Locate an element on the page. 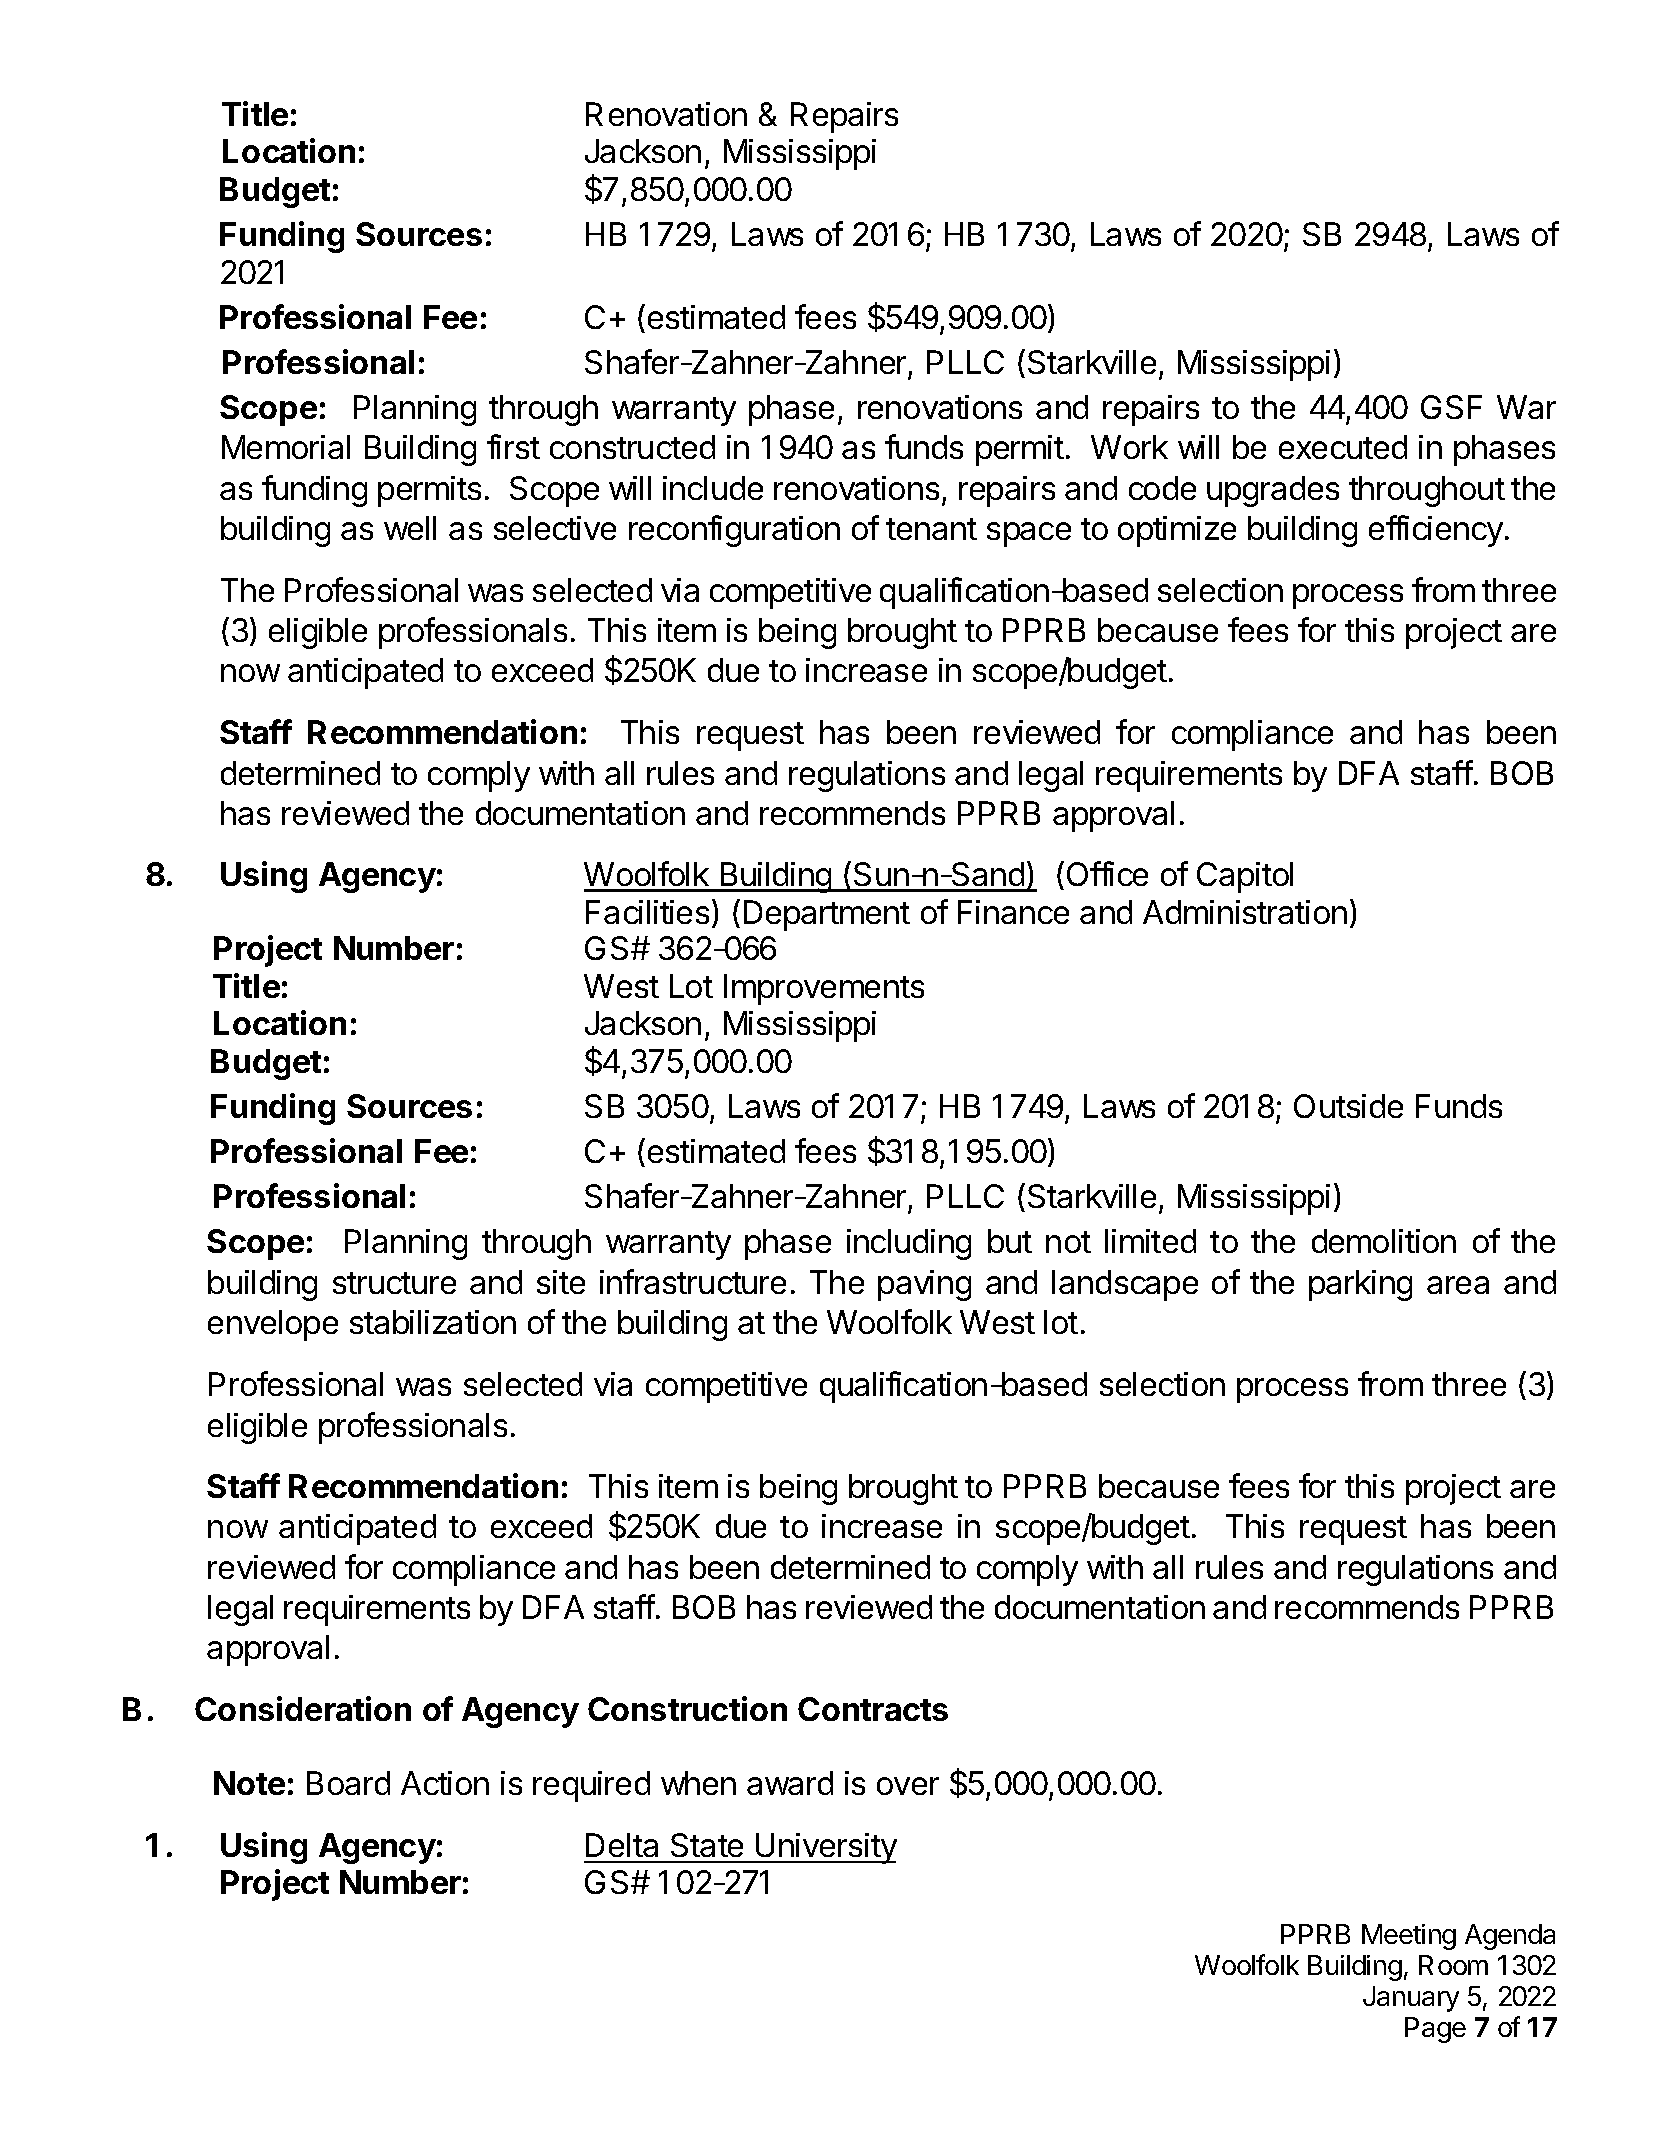  University is located at coordinates (825, 1848).
